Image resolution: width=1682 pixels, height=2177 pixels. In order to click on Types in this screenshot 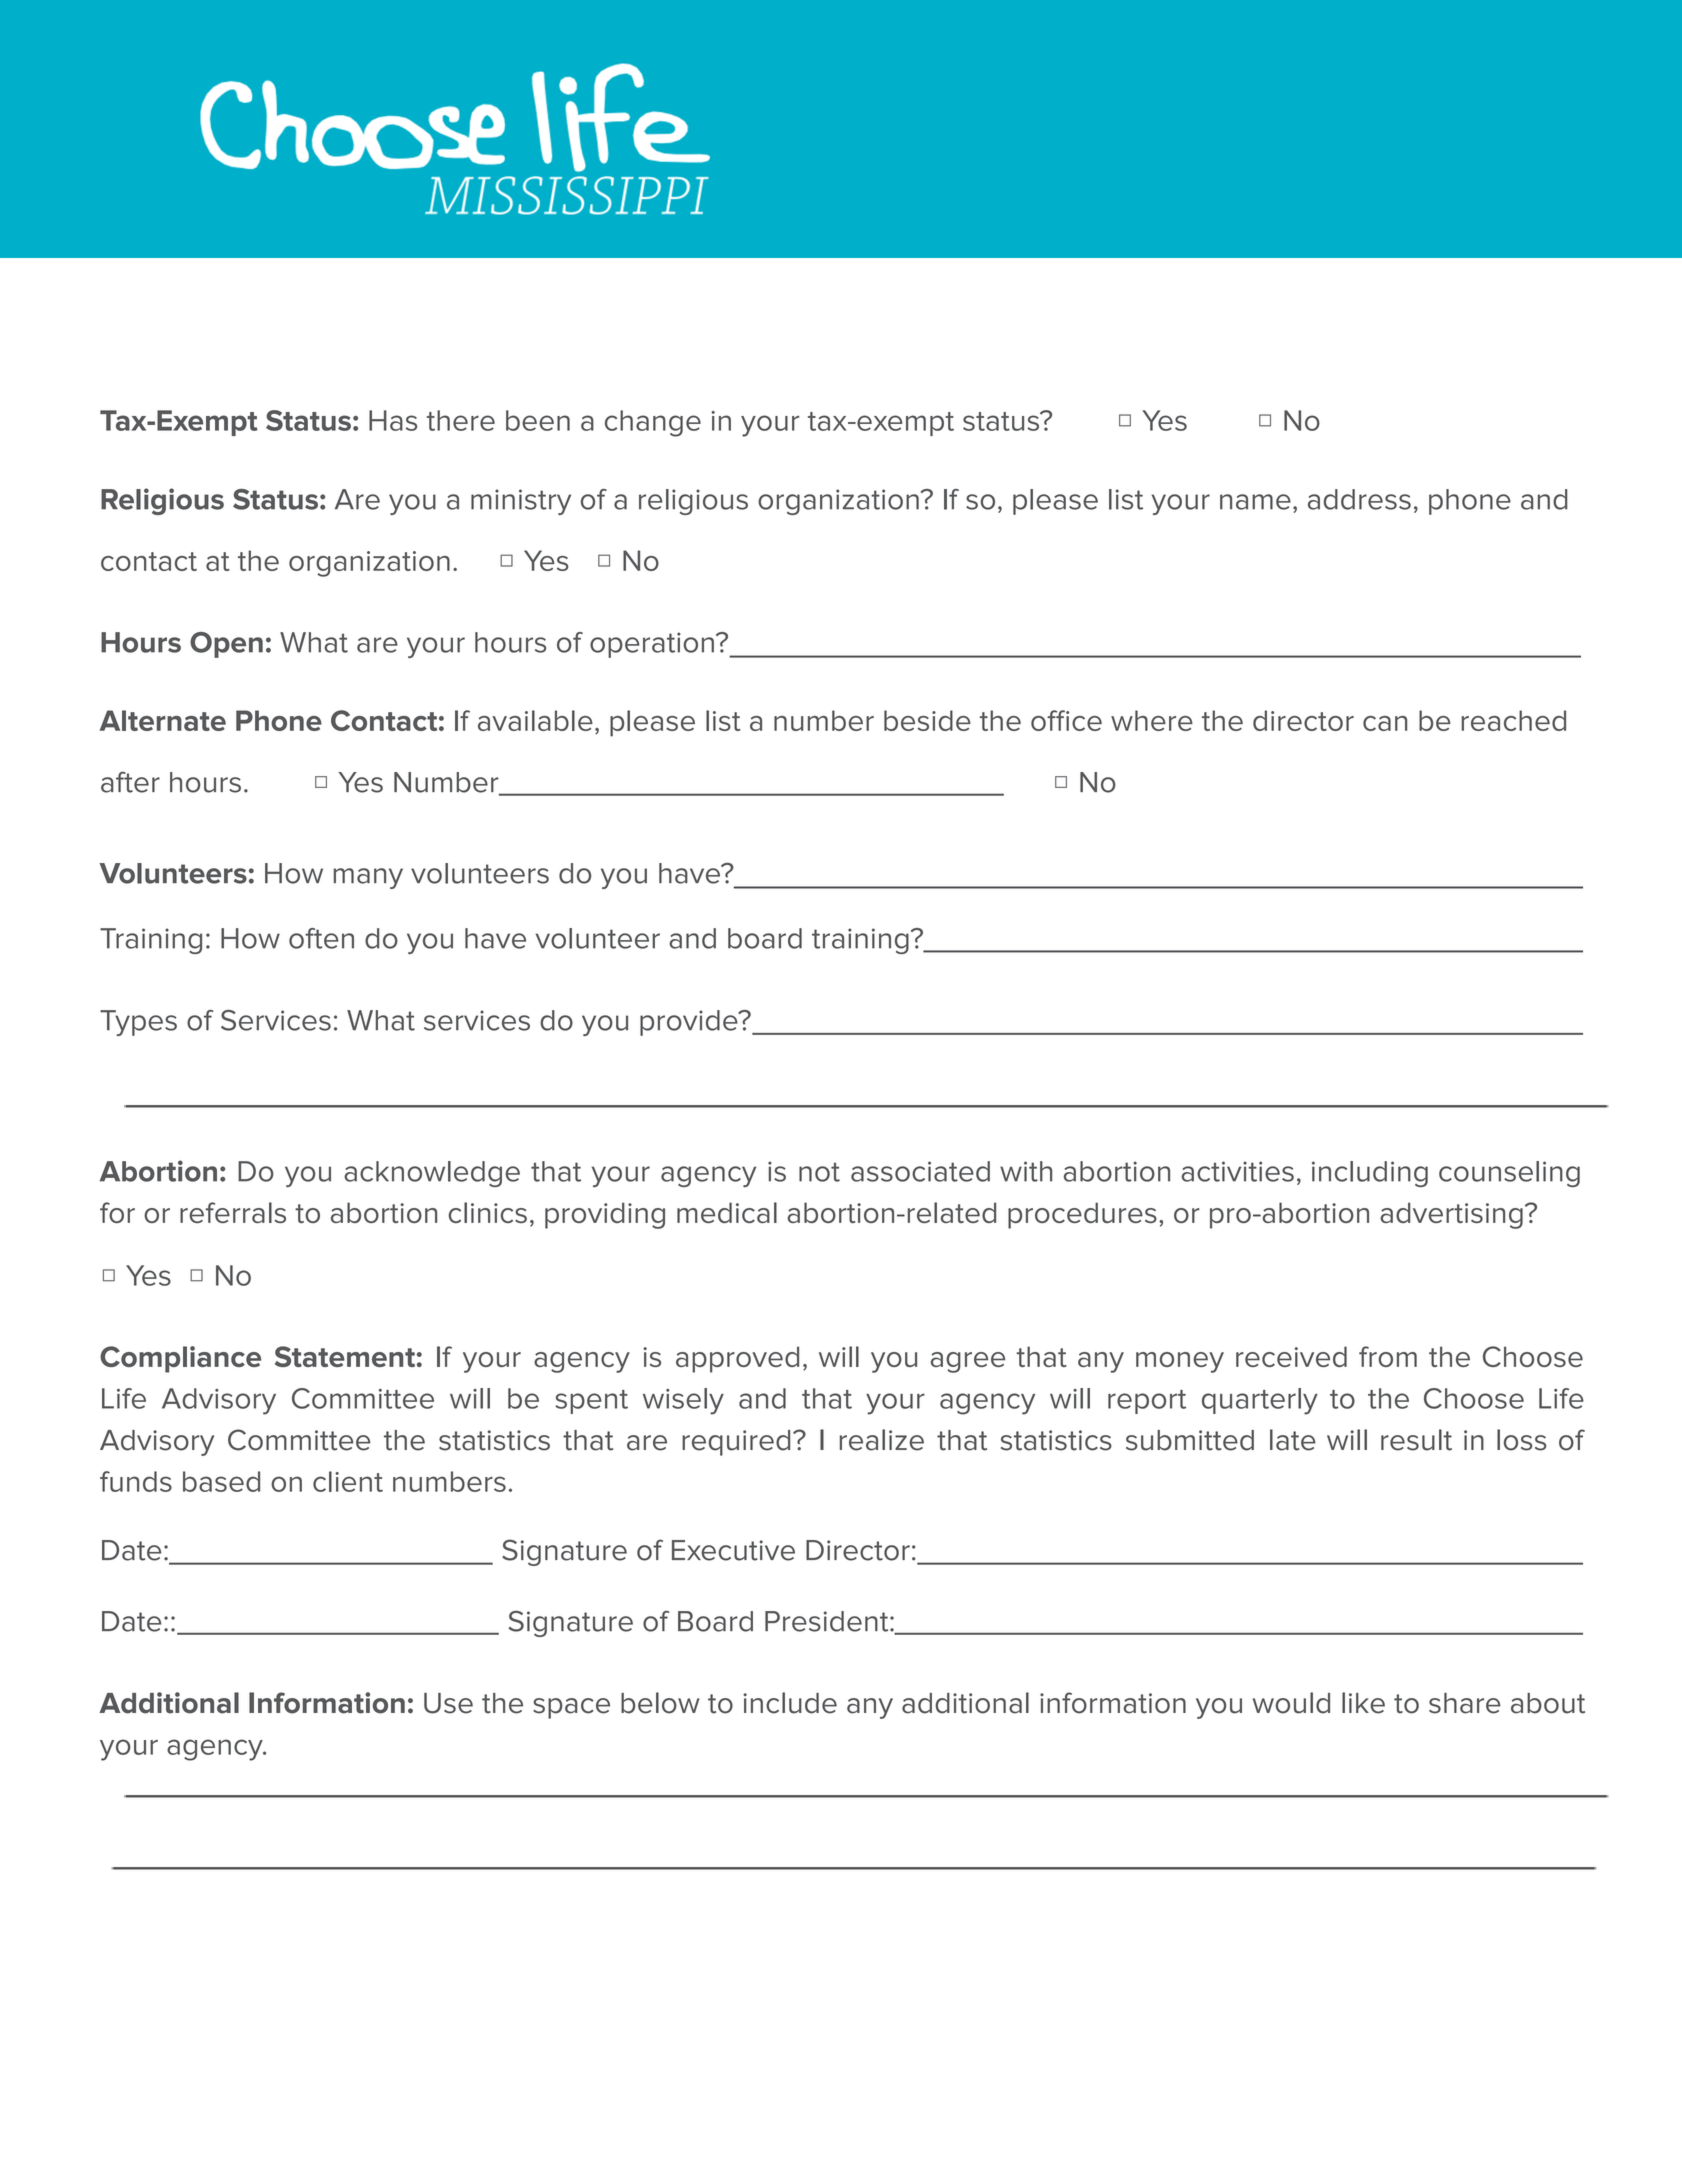, I will do `click(138, 1023)`.
